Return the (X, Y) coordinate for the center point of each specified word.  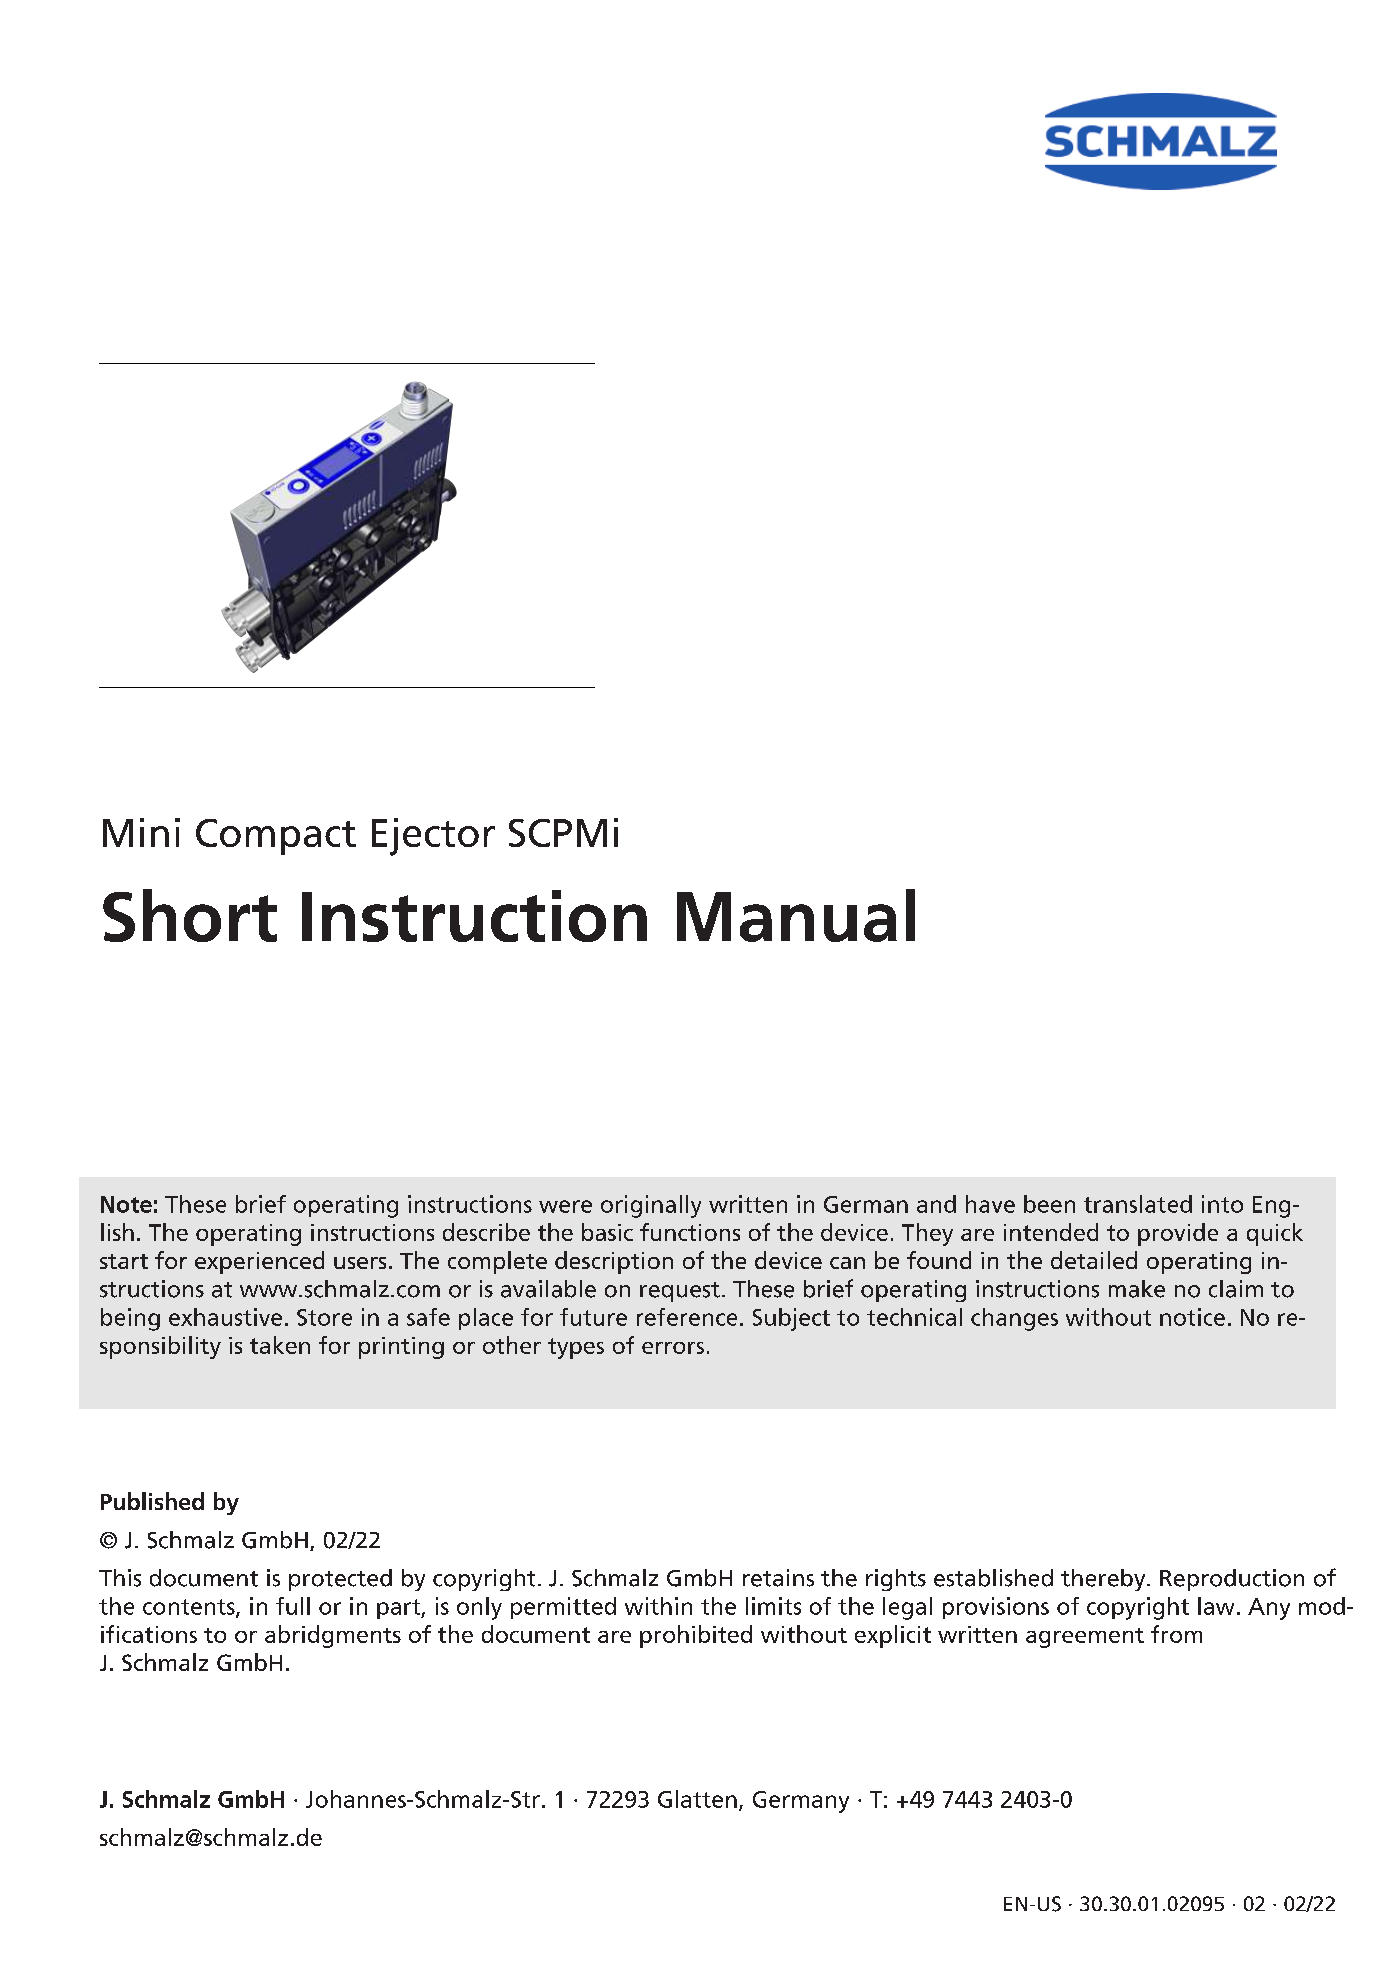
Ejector (433, 837)
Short (190, 915)
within (658, 1606)
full (293, 1606)
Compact (276, 837)
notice (1192, 1317)
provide (1178, 1234)
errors (673, 1348)
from (1176, 1634)
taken (280, 1345)
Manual (796, 915)
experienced (259, 1262)
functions (690, 1232)
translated (1138, 1204)
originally (651, 1206)
